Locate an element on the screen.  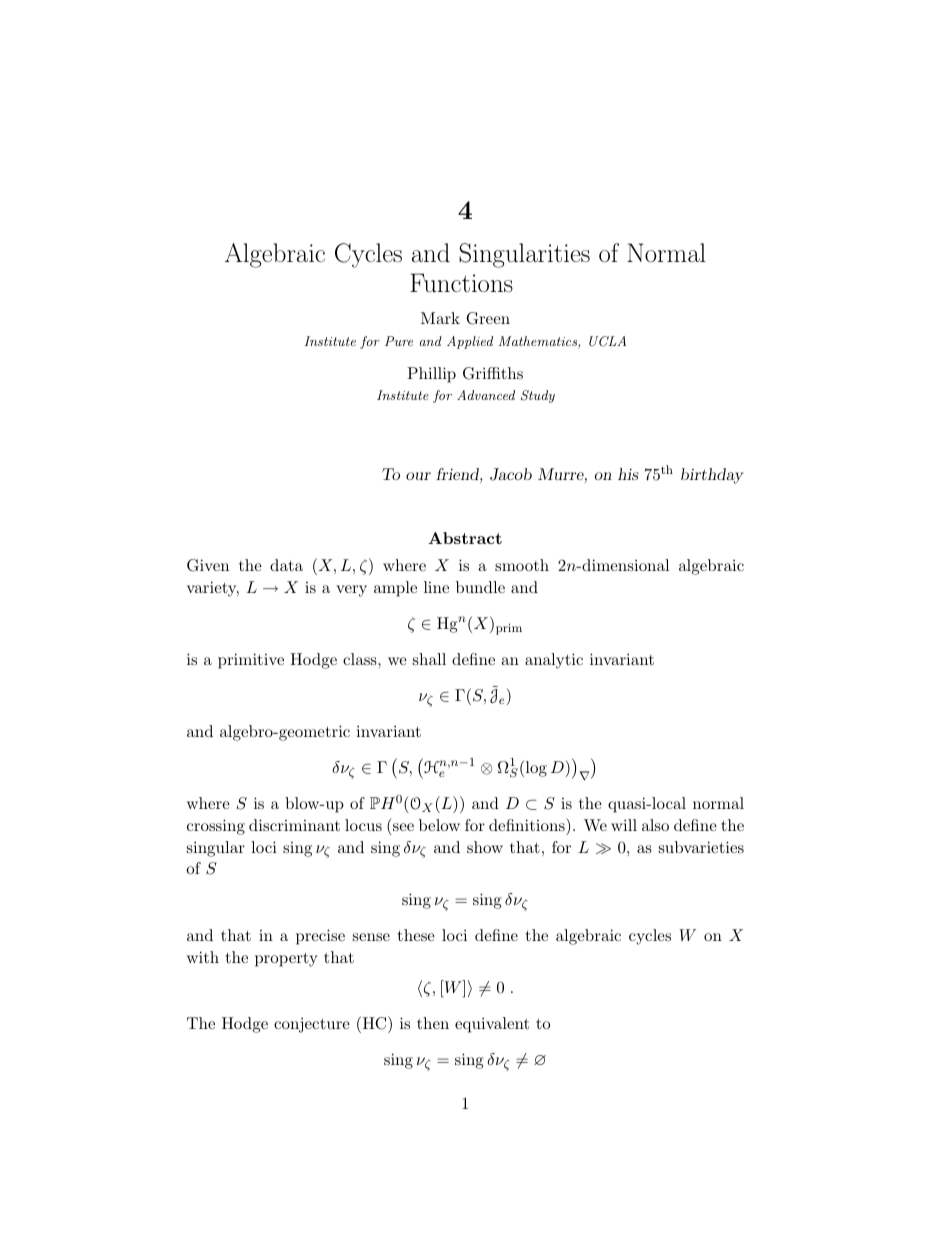
shall is located at coordinates (429, 659).
